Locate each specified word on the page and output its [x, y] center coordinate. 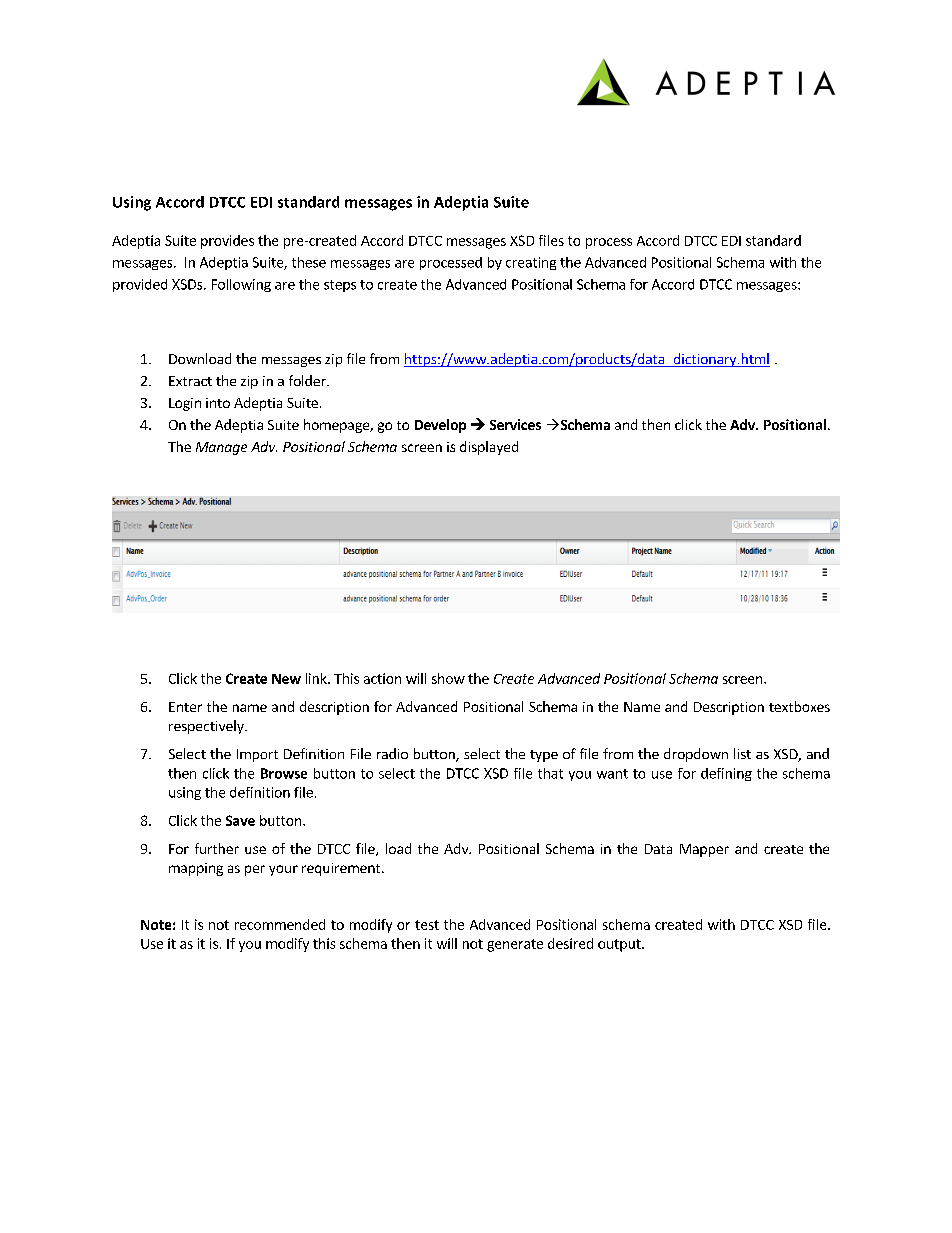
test [427, 925]
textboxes [799, 706]
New [286, 679]
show [448, 678]
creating [531, 263]
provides [227, 242]
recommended [280, 924]
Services [515, 424]
